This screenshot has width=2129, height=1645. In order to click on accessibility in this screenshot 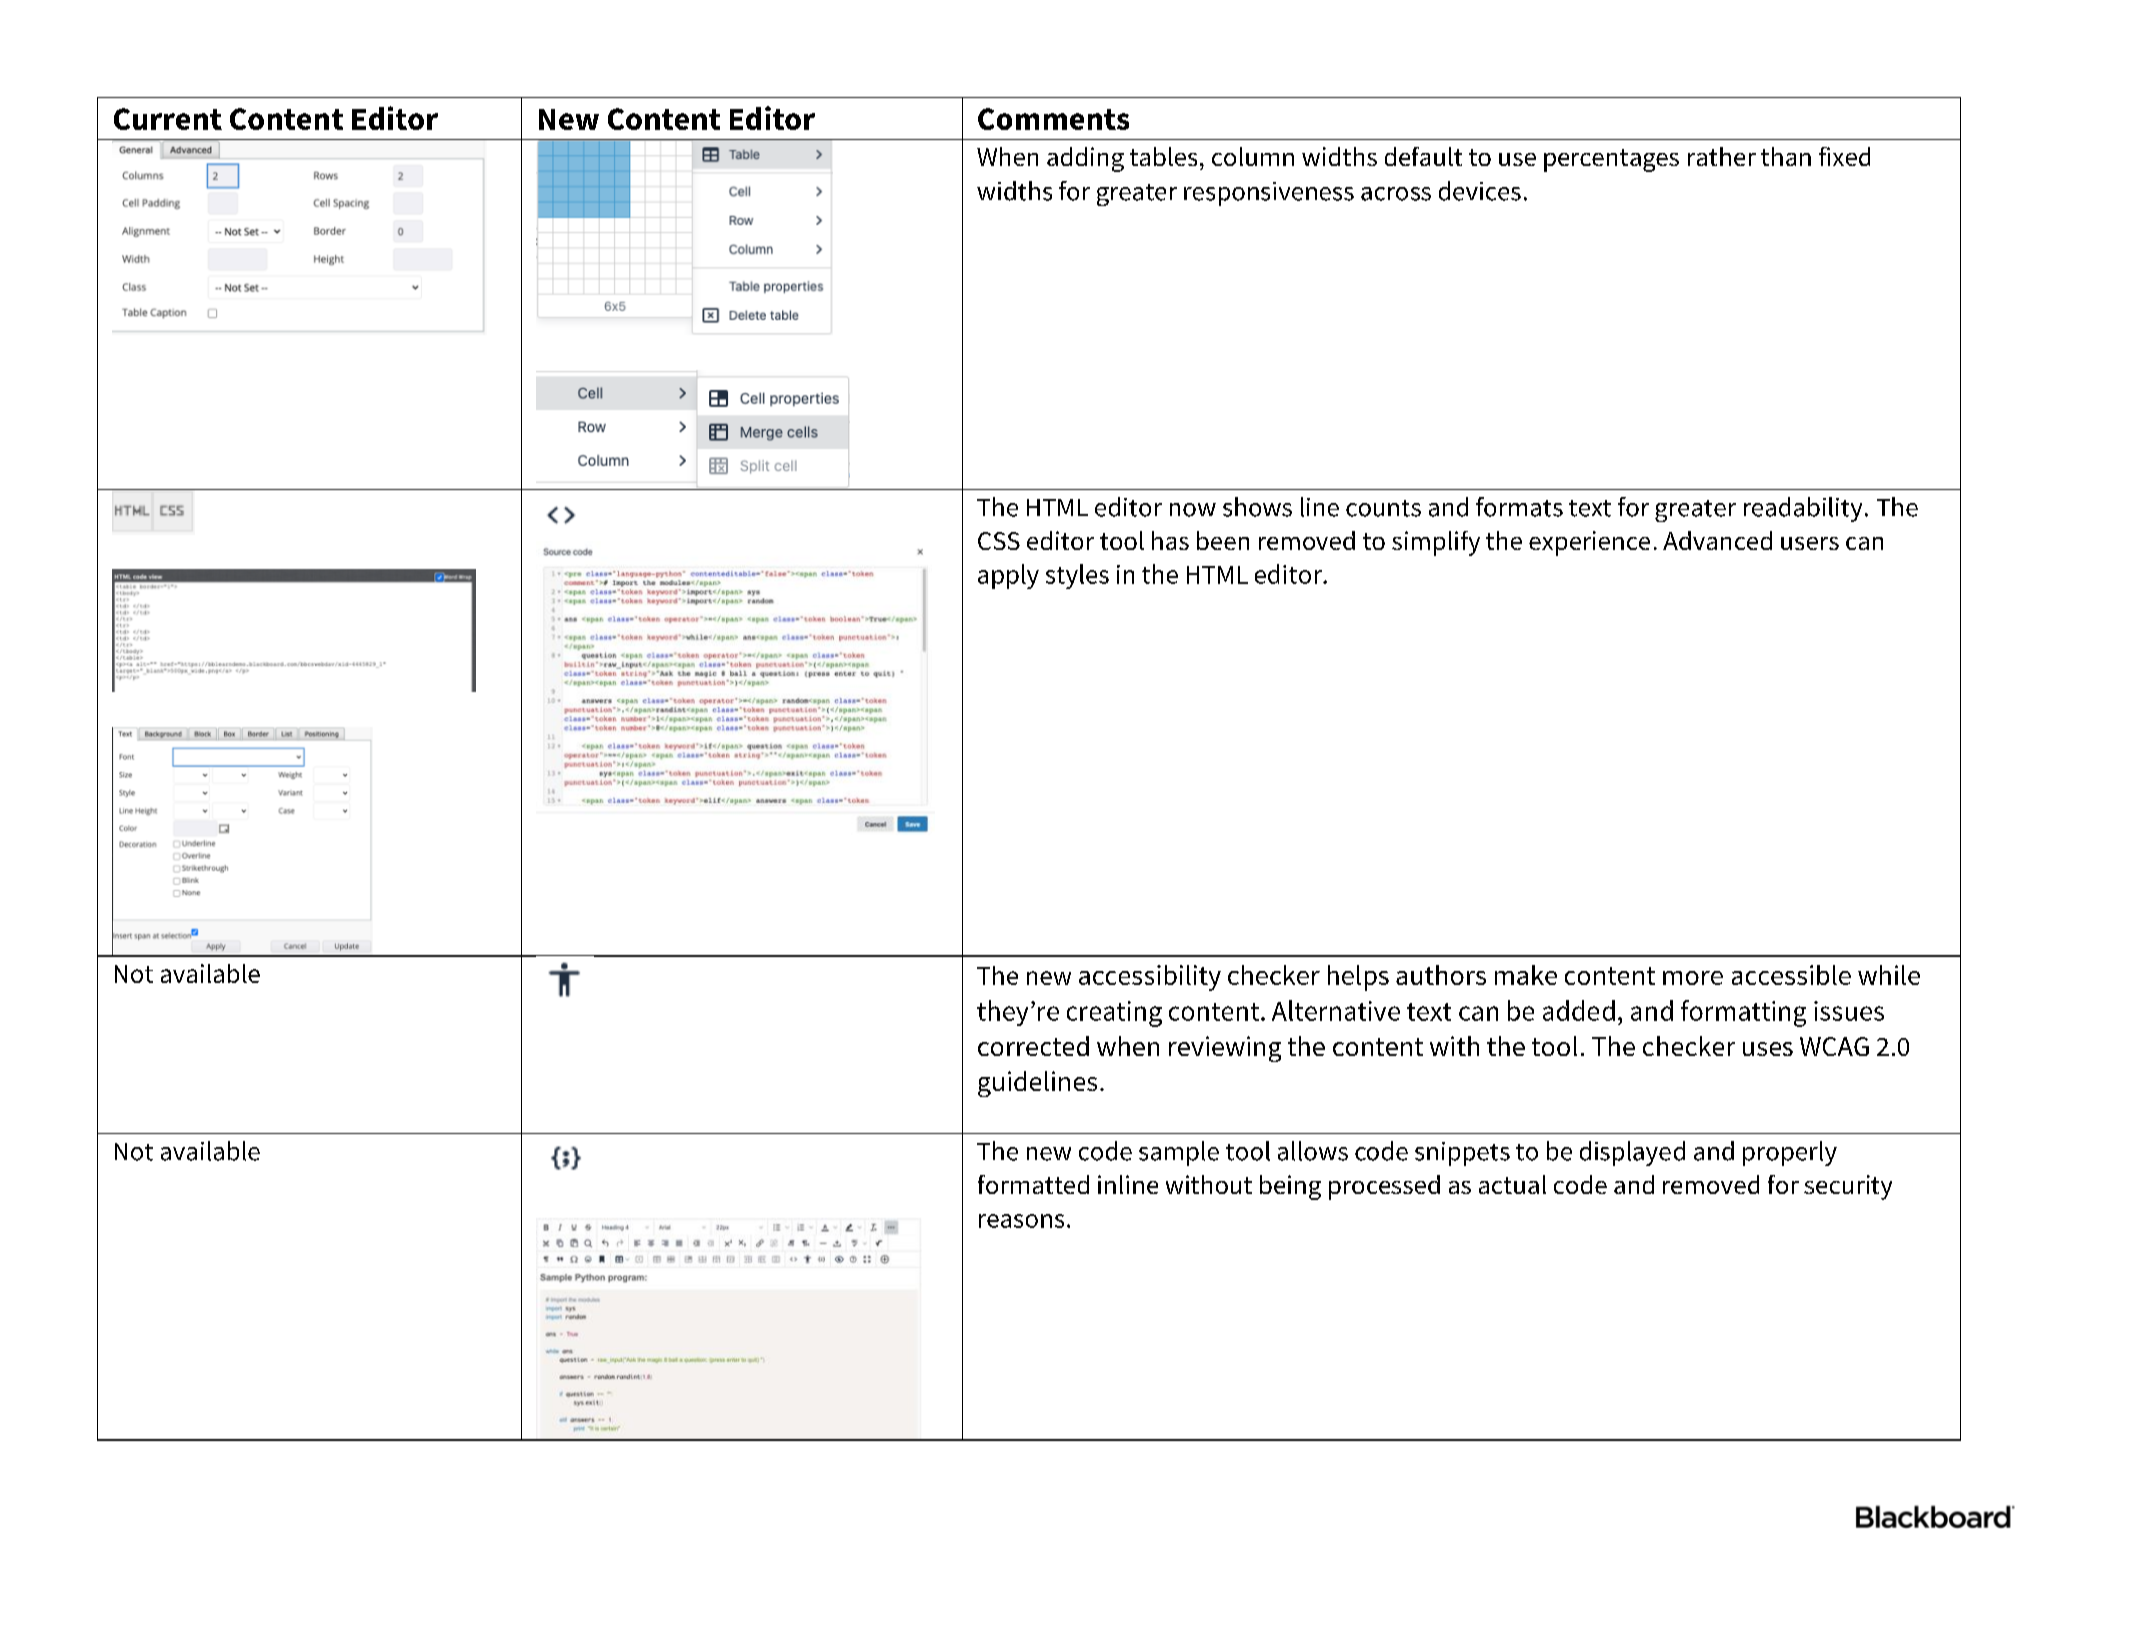, I will do `click(1150, 978)`.
